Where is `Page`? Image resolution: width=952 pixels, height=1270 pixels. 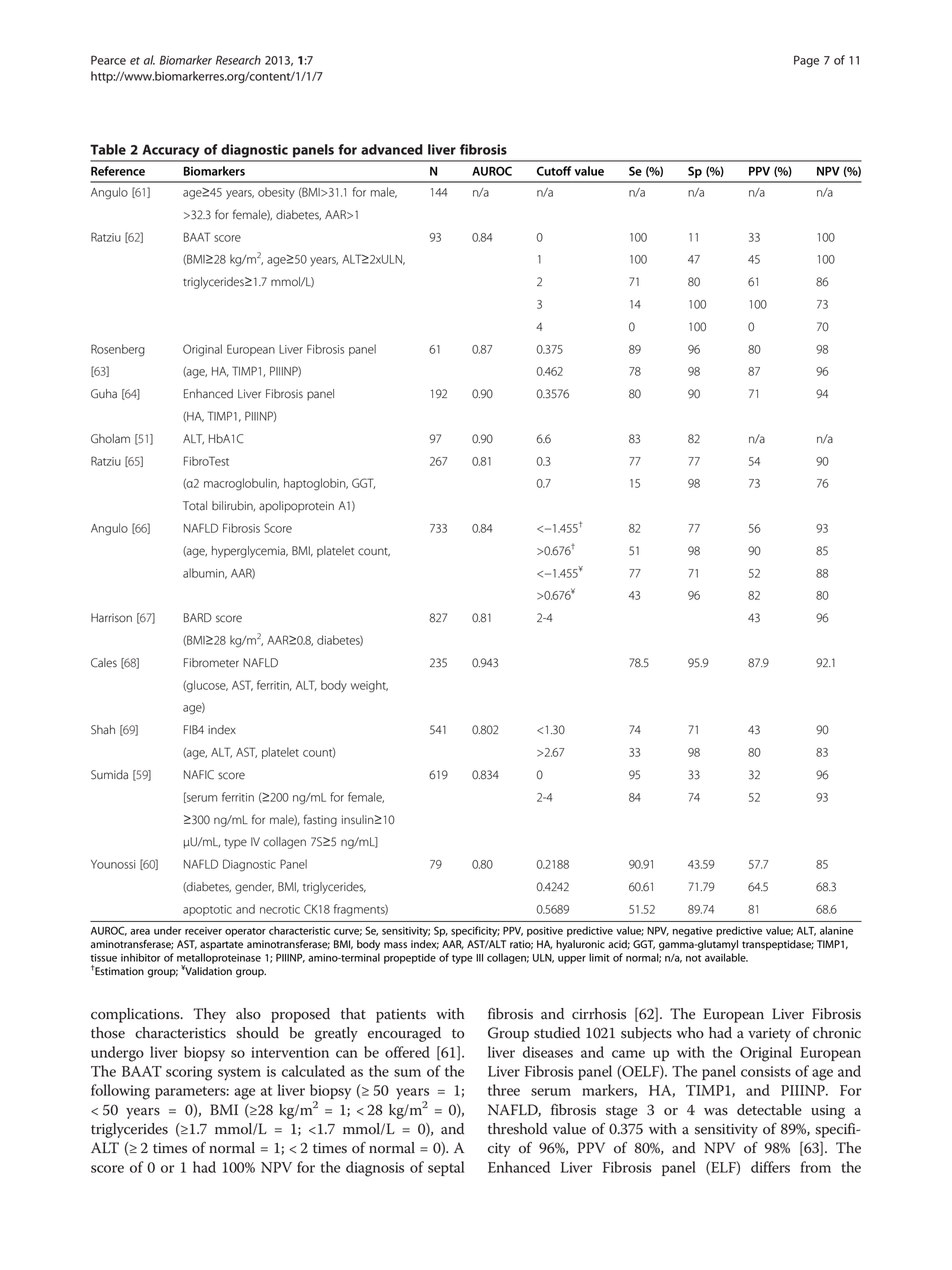 Page is located at coordinates (806, 61).
